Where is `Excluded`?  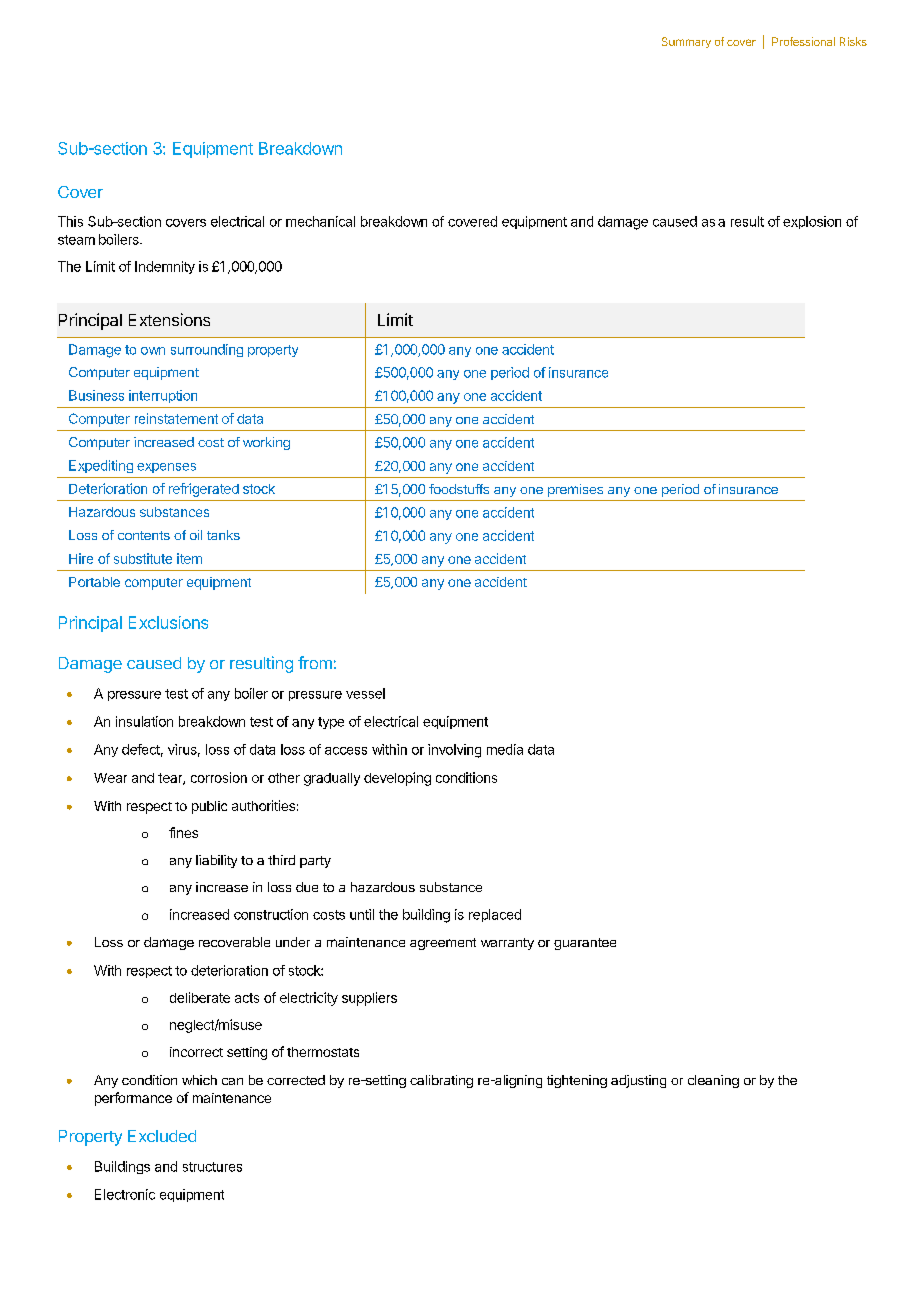 Excluded is located at coordinates (162, 1136).
